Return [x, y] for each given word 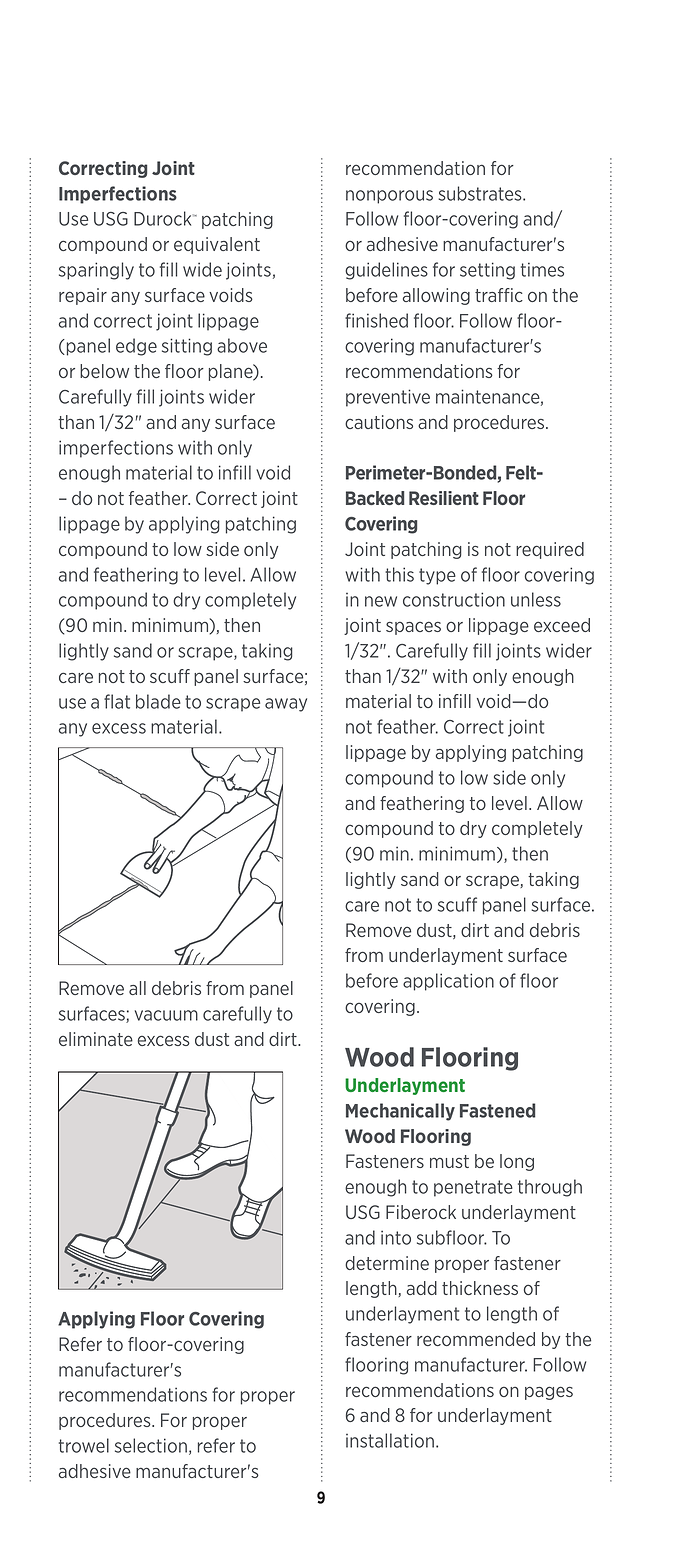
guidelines [386, 271]
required [550, 550]
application [448, 982]
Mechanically [400, 1112]
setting [487, 271]
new [381, 601]
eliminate [96, 1039]
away [286, 705]
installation [390, 1440]
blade [158, 701]
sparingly [96, 271]
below [104, 371]
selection [151, 1445]
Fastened [498, 1110]
